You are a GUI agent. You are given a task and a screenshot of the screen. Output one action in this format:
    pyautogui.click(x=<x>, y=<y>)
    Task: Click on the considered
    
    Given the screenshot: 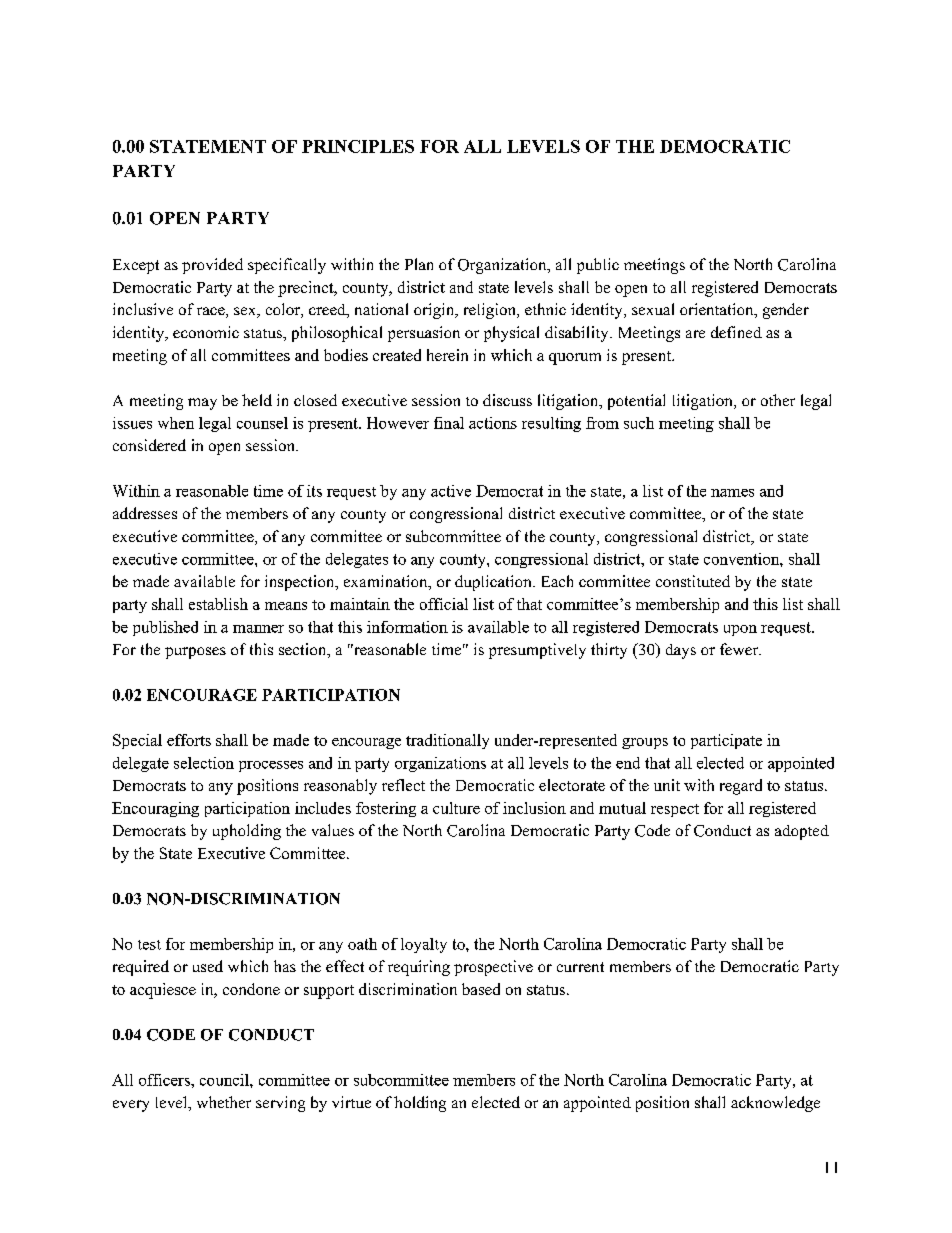 What is the action you would take?
    pyautogui.click(x=149, y=445)
